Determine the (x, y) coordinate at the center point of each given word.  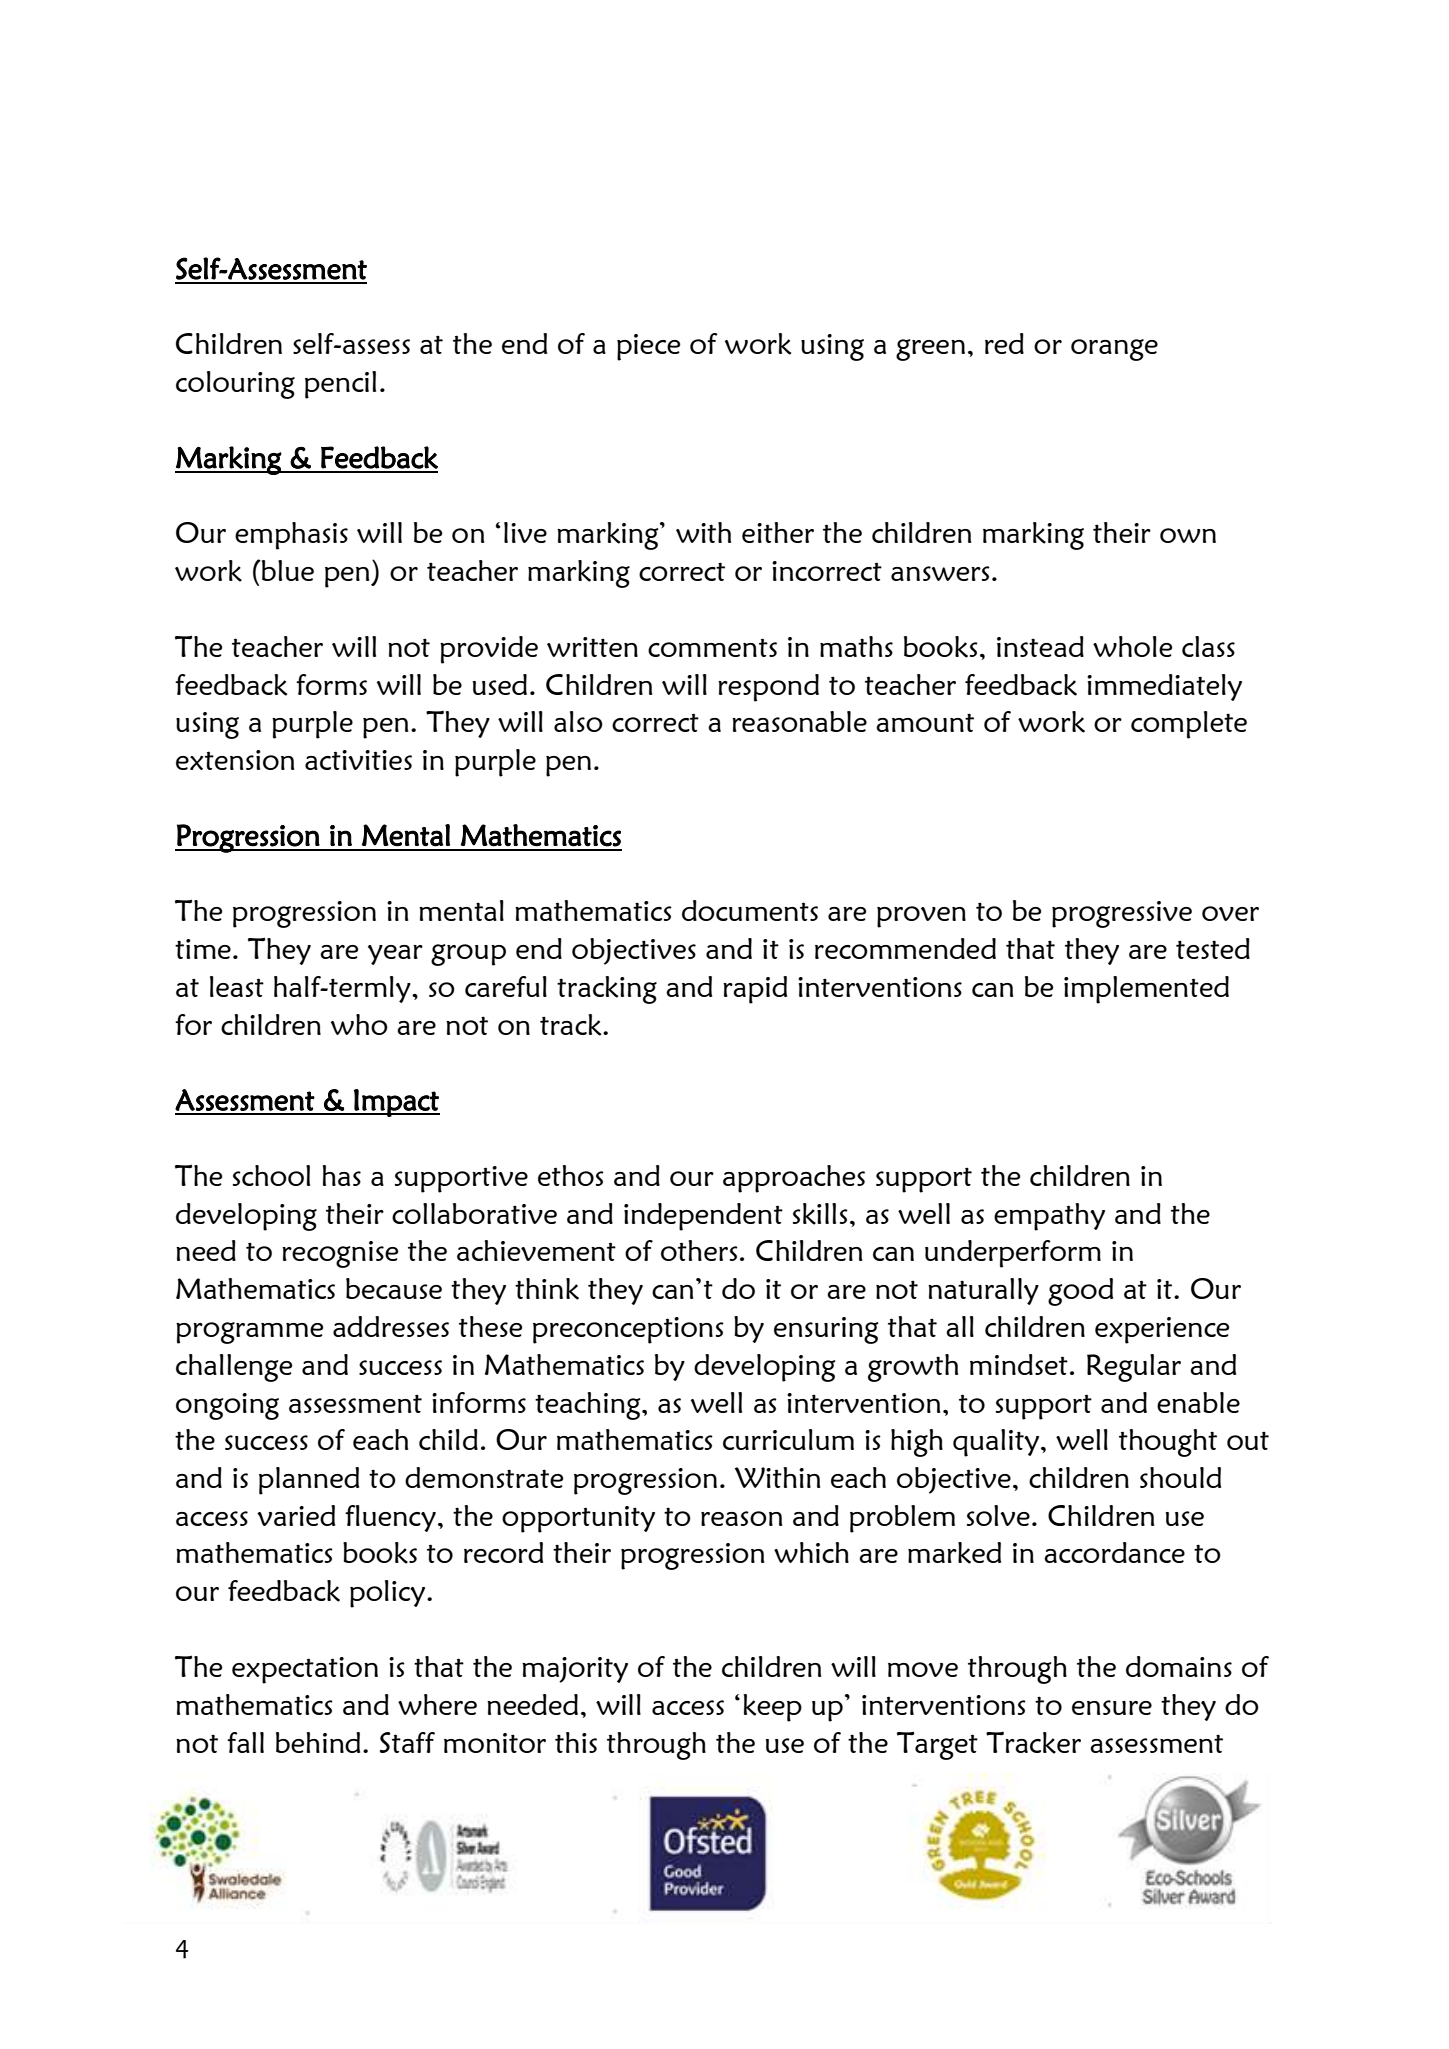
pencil (340, 385)
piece (648, 347)
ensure (1112, 1707)
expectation (305, 1670)
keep (773, 1708)
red (1004, 343)
